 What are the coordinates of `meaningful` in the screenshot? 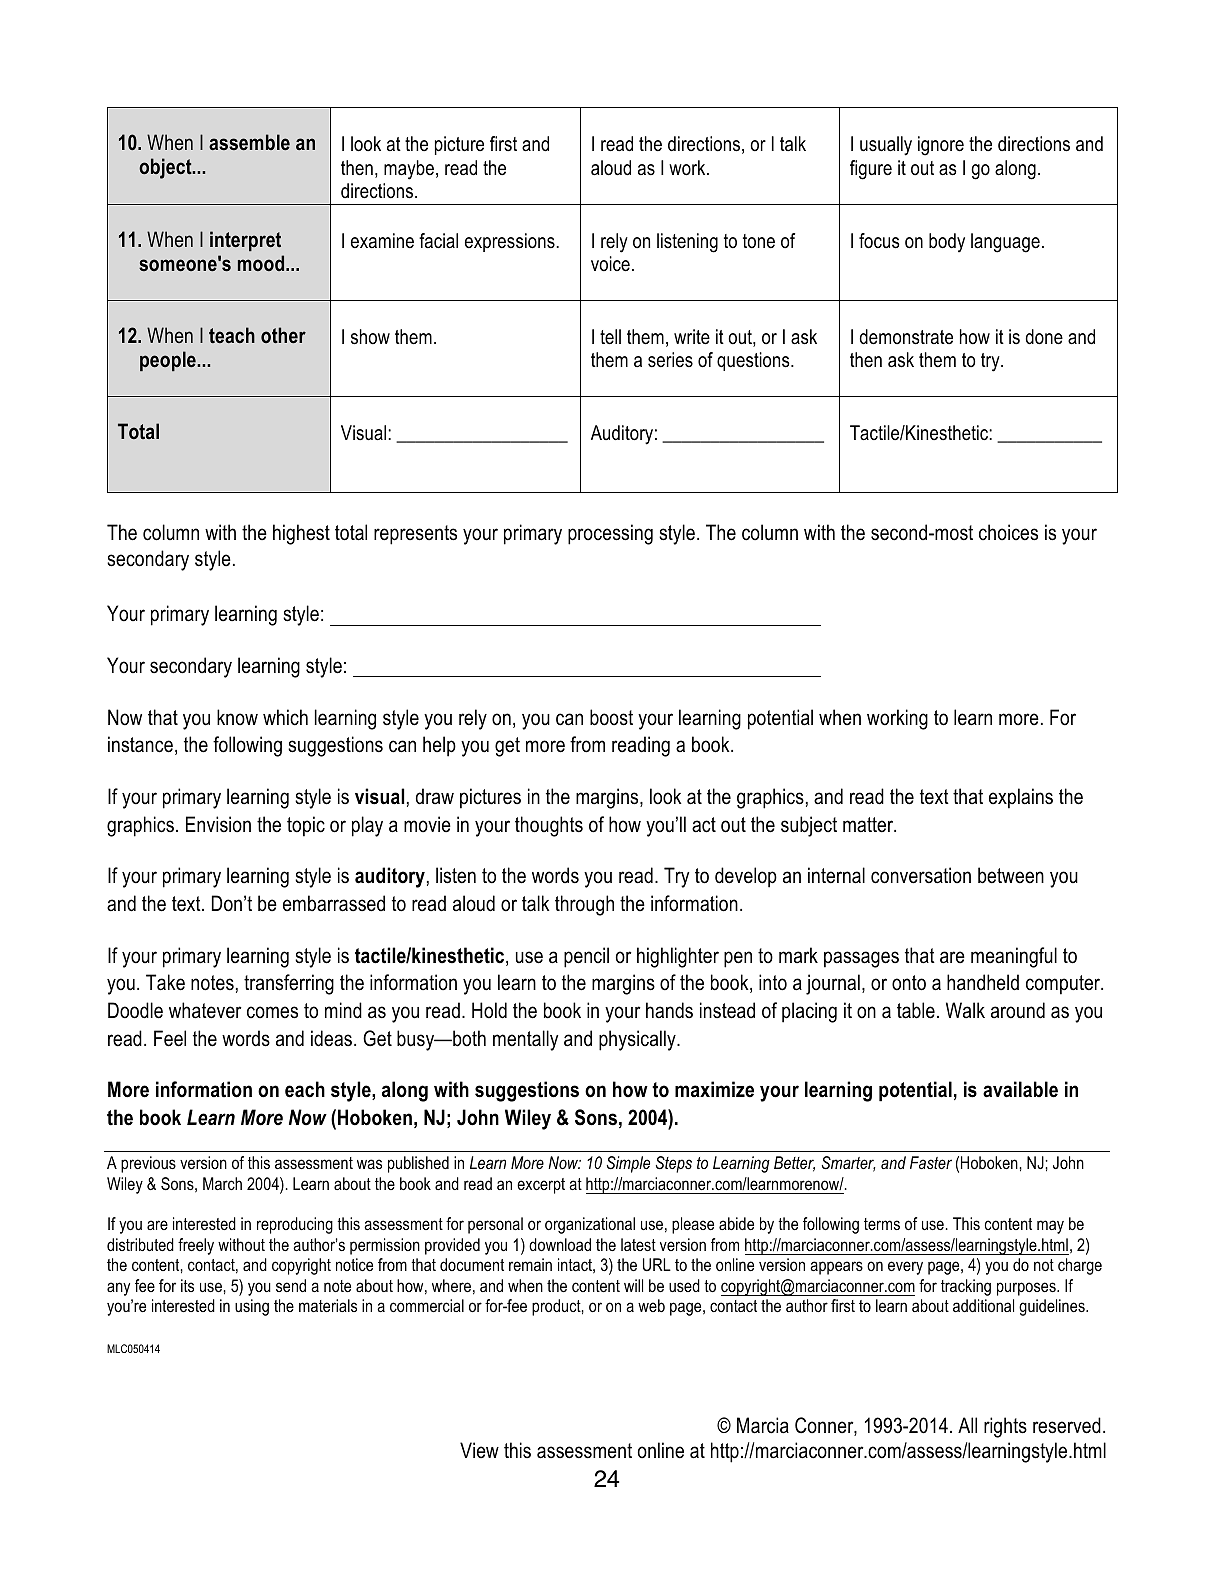 It's located at (1014, 957).
